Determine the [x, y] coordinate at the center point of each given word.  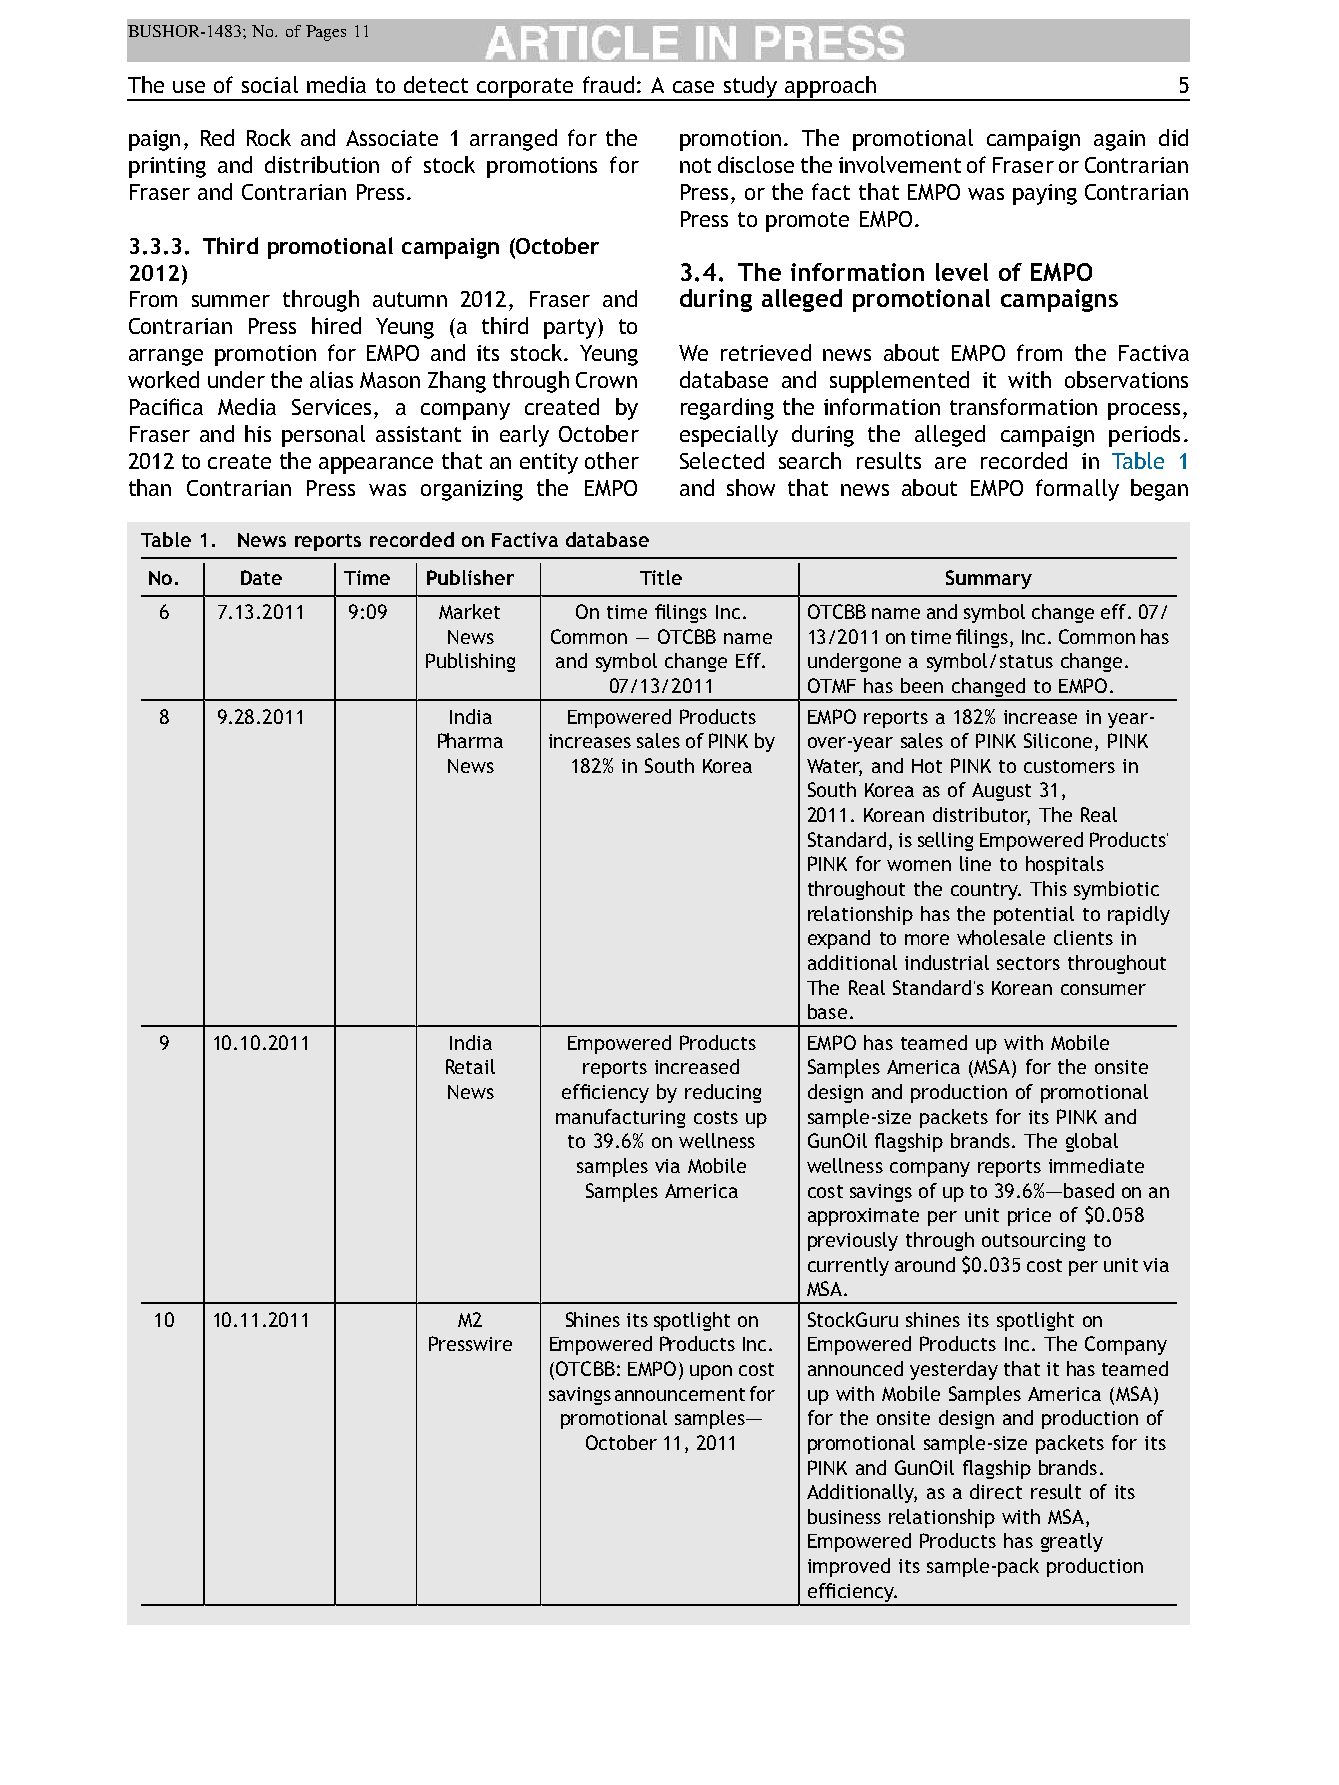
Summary [989, 579]
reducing [723, 1093]
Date [261, 577]
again [1119, 140]
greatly [1072, 1542]
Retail [470, 1066]
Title [661, 577]
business [844, 1516]
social [270, 84]
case [693, 87]
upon [711, 1372]
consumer [1103, 989]
